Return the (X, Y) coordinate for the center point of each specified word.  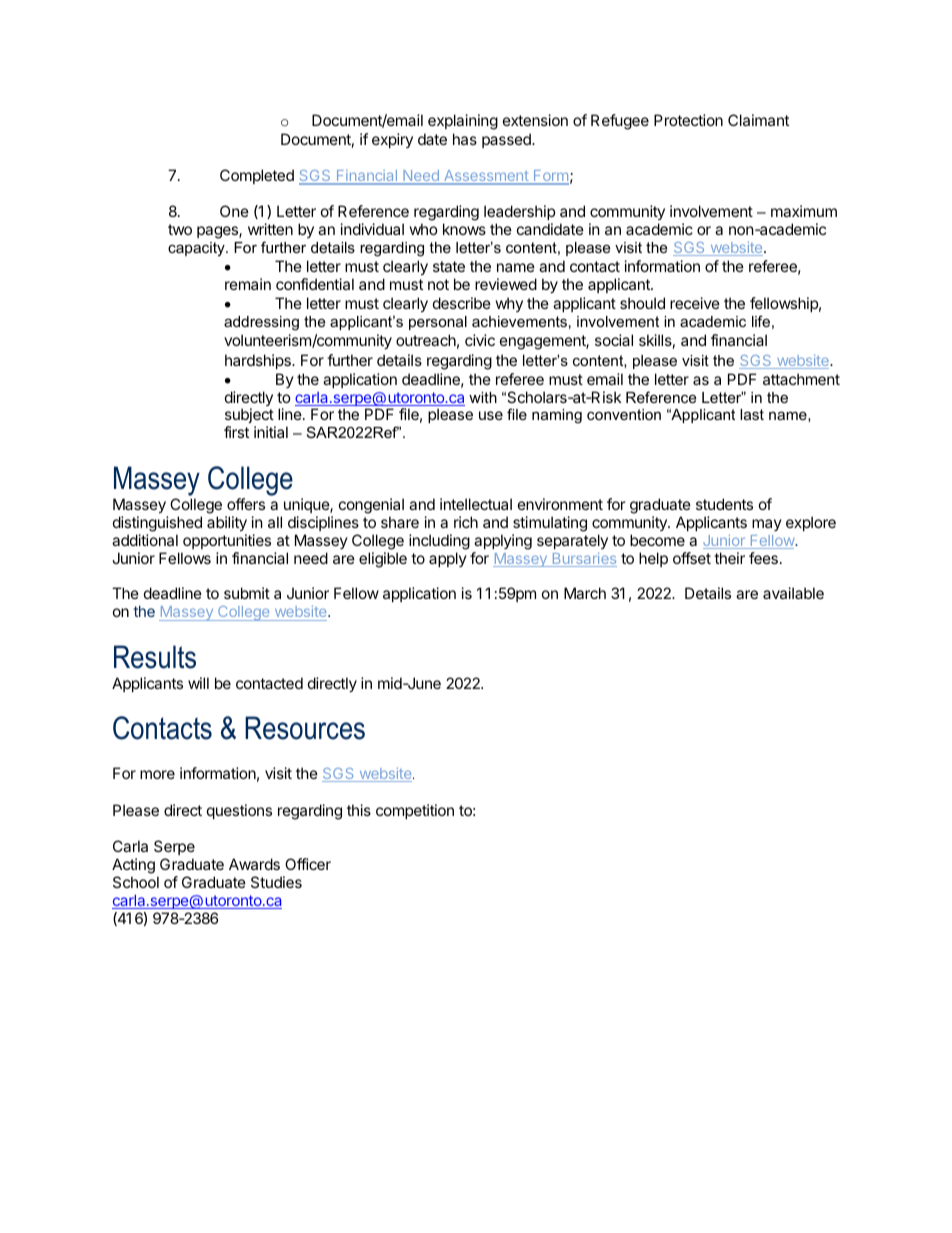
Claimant (758, 120)
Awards (254, 864)
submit (247, 593)
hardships (259, 361)
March (585, 593)
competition (415, 811)
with (483, 397)
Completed (257, 176)
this (359, 810)
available (793, 593)
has (465, 139)
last (752, 414)
